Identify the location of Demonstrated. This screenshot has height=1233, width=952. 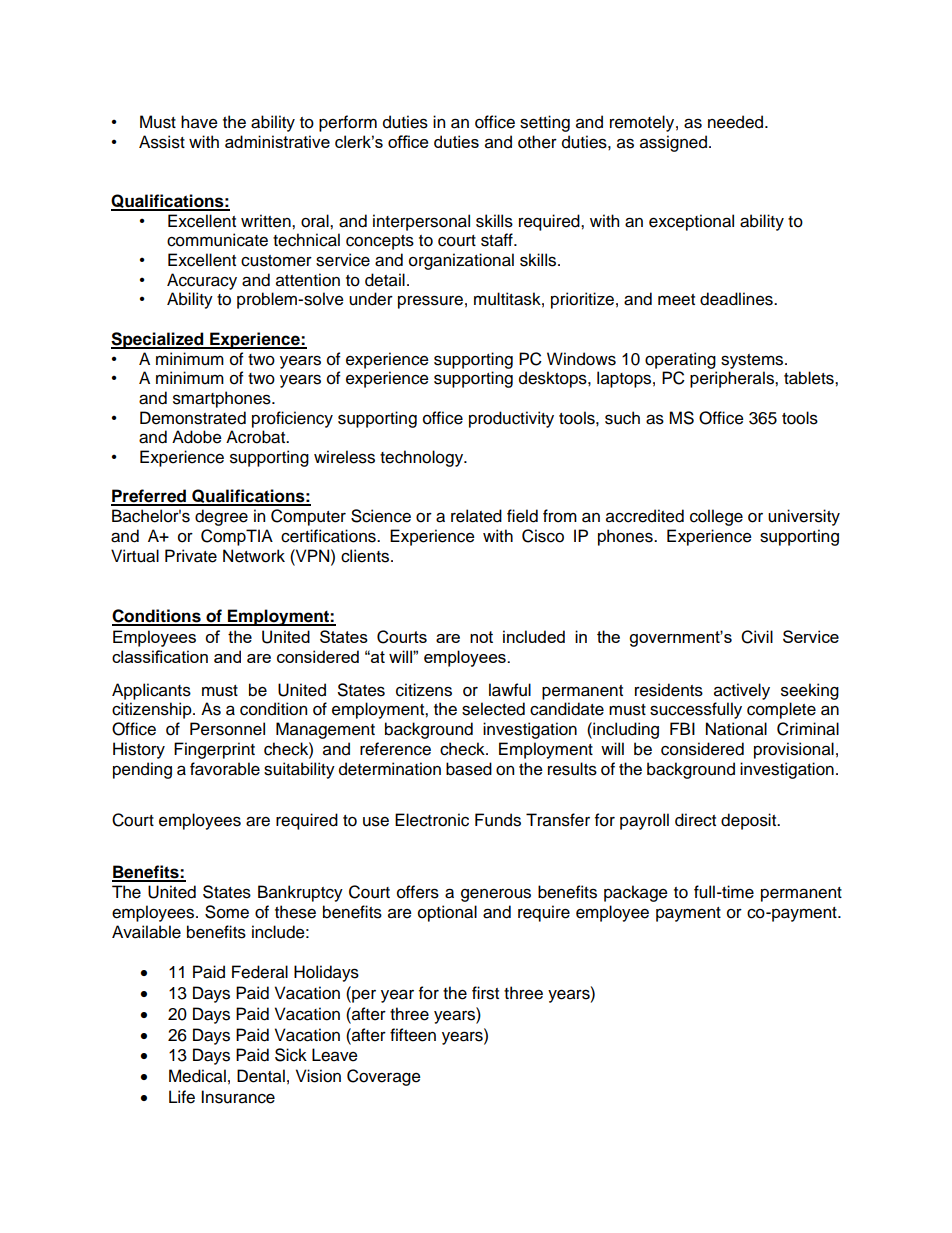
(193, 418).
